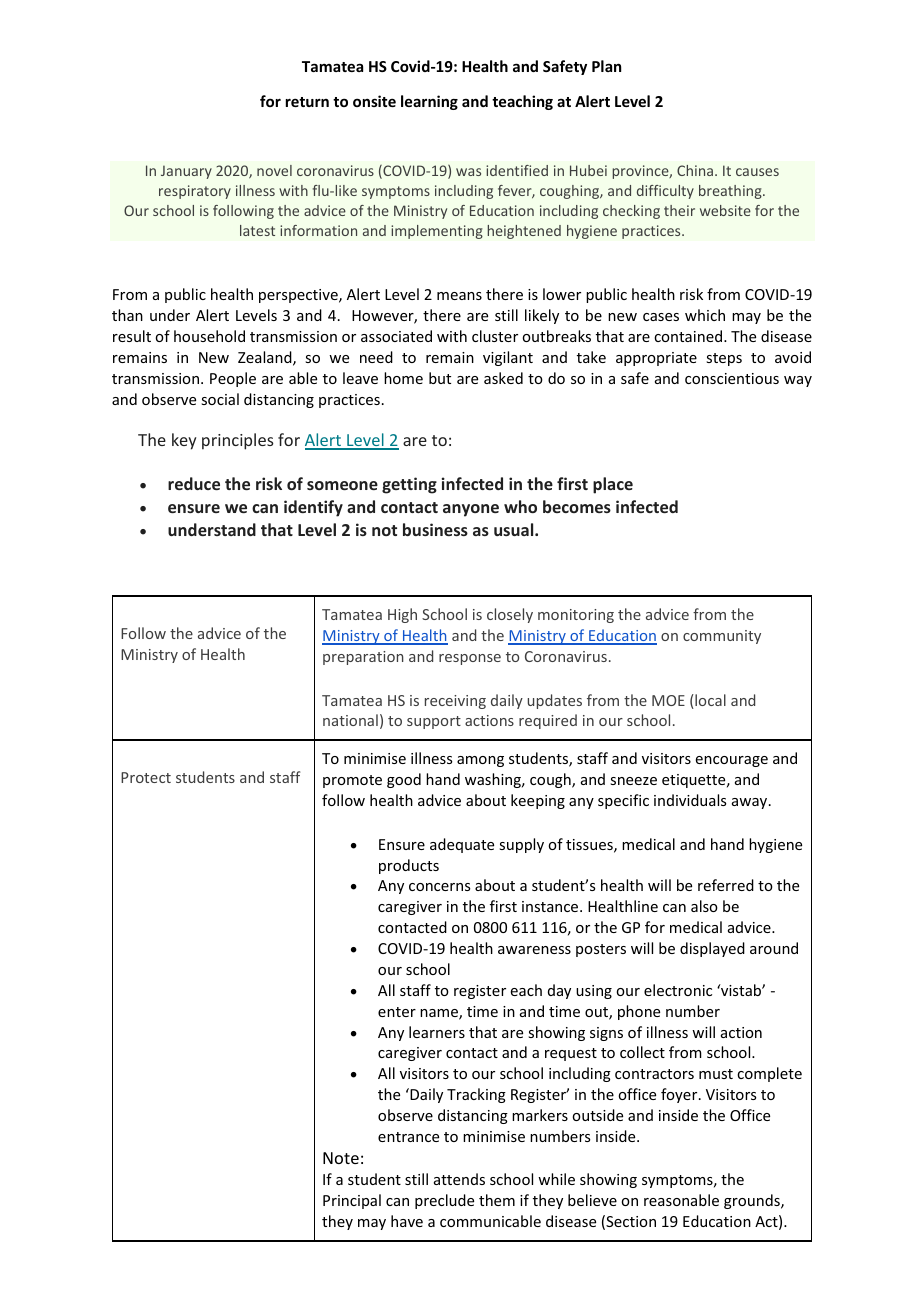 The height and width of the screenshot is (1308, 924). I want to click on preparation, so click(363, 658).
